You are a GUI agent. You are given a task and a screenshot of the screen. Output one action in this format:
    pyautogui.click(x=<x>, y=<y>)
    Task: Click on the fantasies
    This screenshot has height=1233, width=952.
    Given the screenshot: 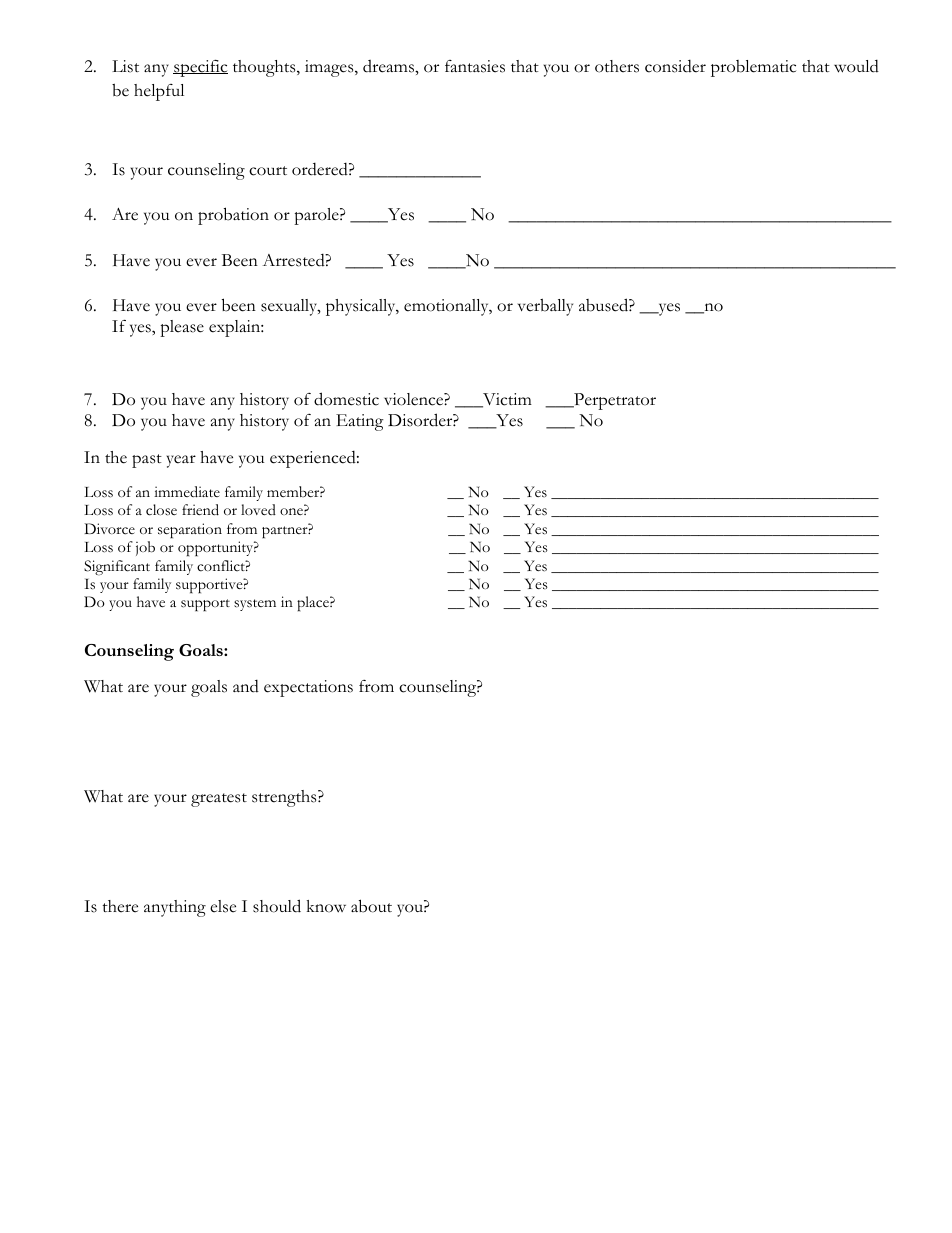 What is the action you would take?
    pyautogui.click(x=475, y=66)
